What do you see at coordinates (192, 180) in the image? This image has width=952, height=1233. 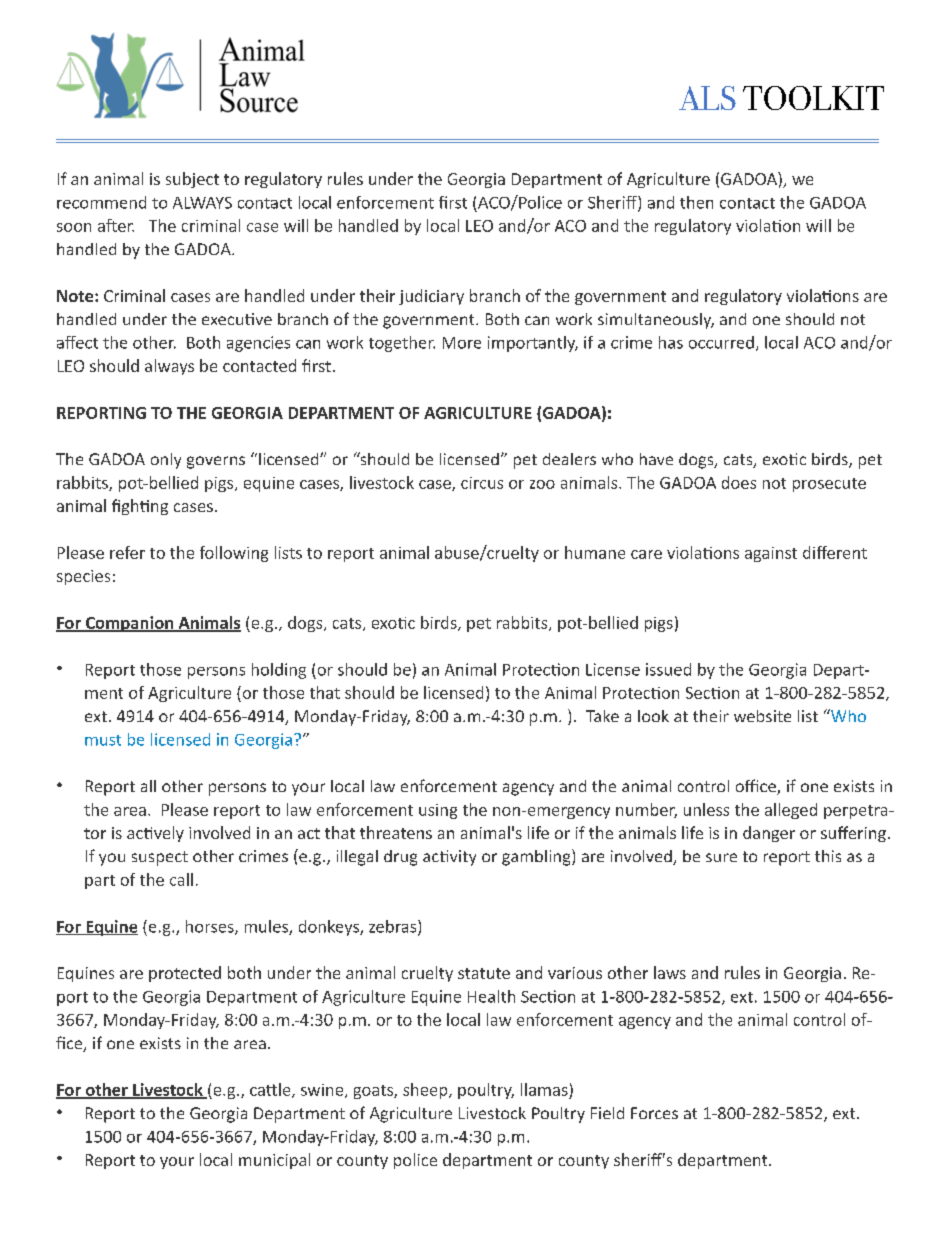 I see `subject` at bounding box center [192, 180].
